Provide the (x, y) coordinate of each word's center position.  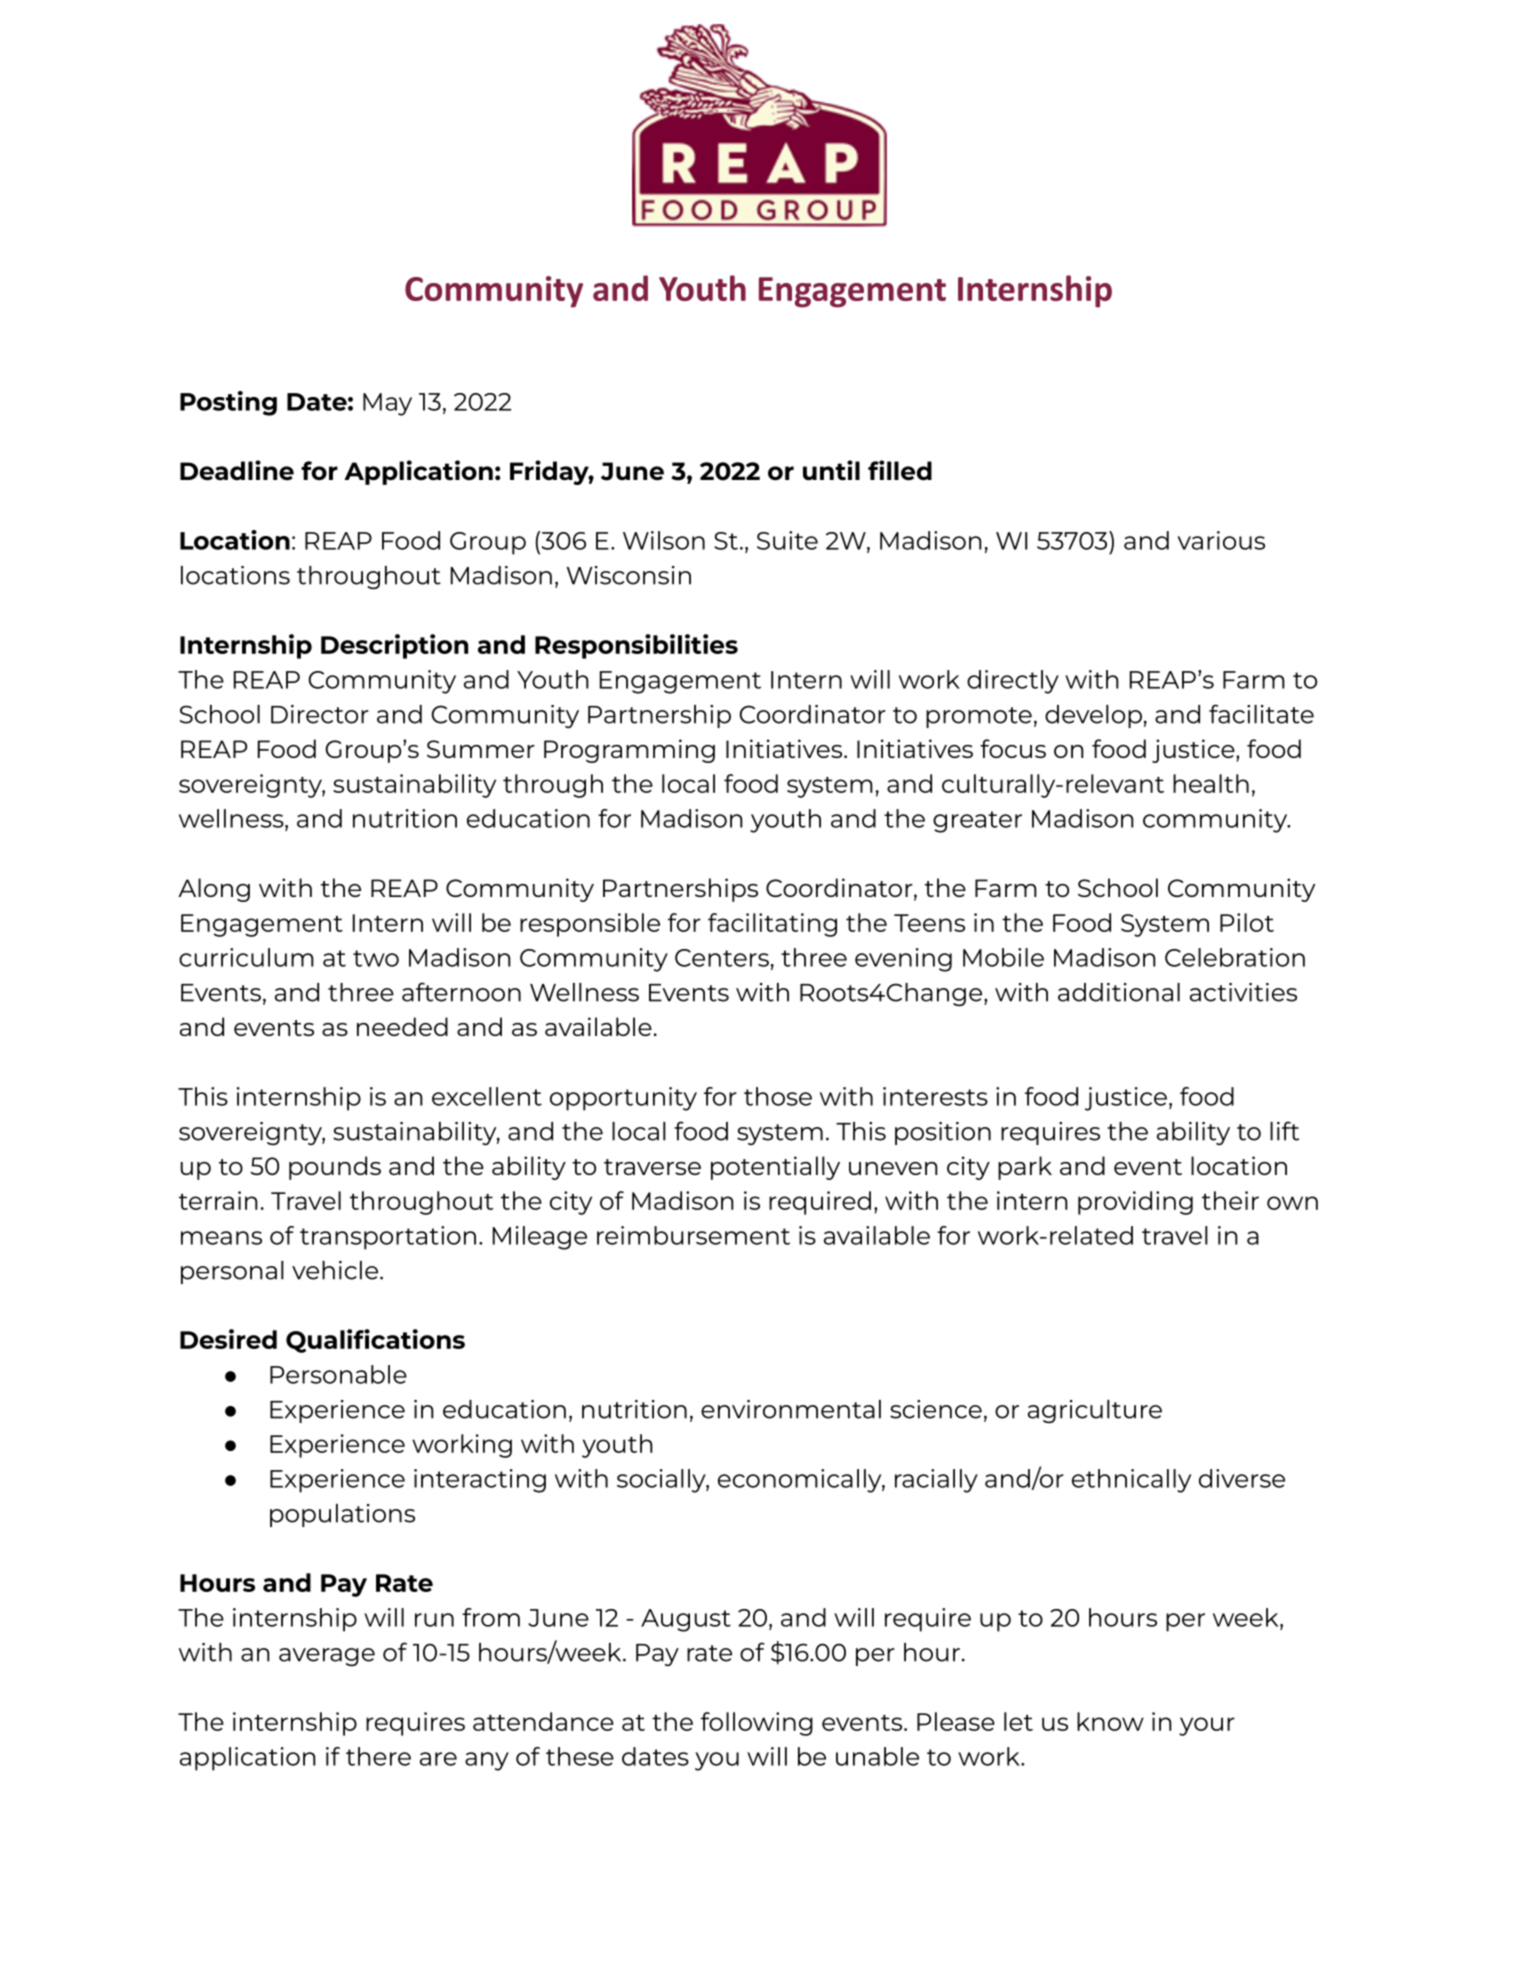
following (757, 1724)
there (378, 1756)
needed (402, 1026)
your (1207, 1726)
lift (1284, 1131)
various (1221, 540)
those (778, 1096)
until (831, 470)
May (387, 404)
